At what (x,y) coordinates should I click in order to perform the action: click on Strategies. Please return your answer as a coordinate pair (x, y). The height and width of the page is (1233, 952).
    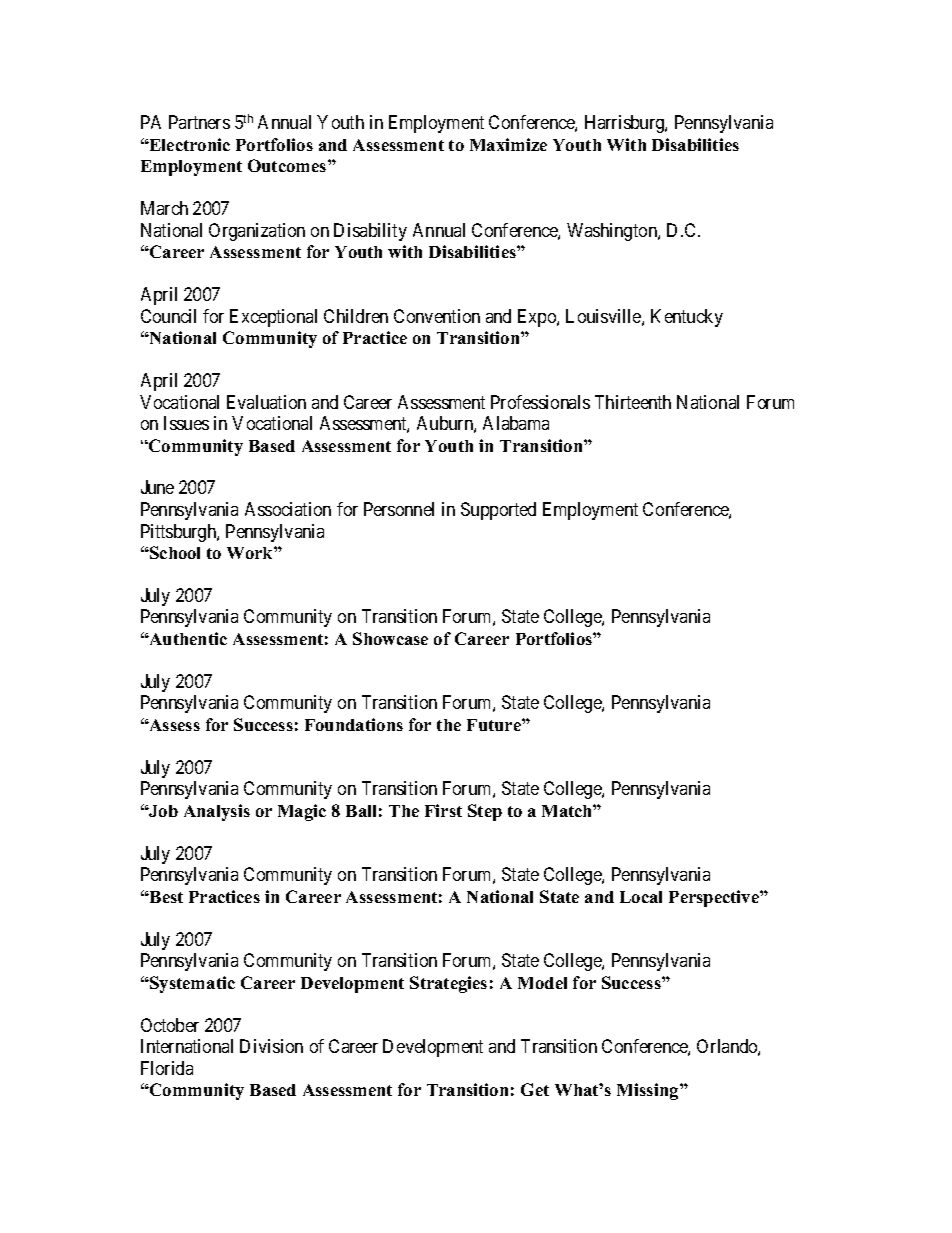
    Looking at the image, I should click on (448, 984).
